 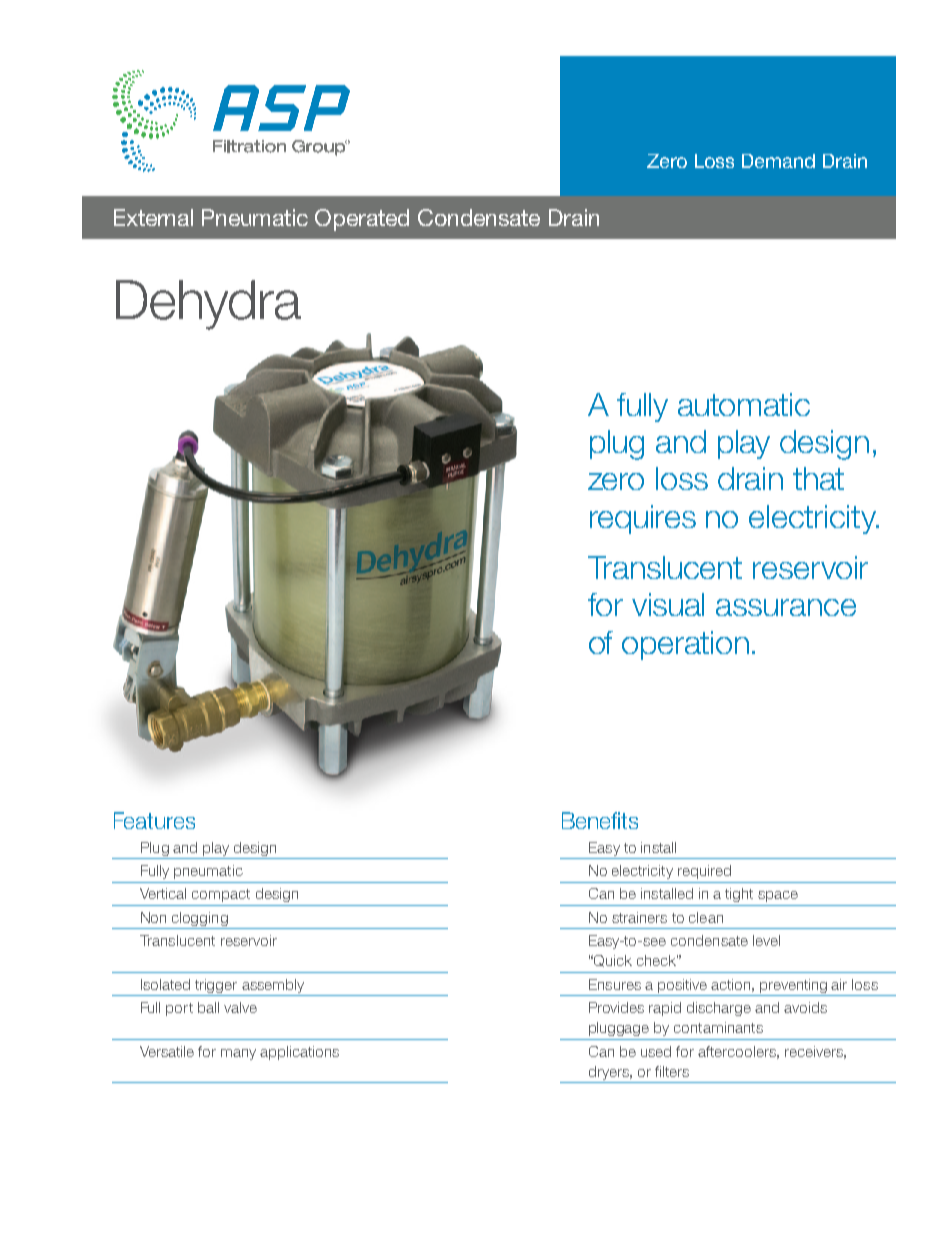 I want to click on Features, so click(x=154, y=820).
